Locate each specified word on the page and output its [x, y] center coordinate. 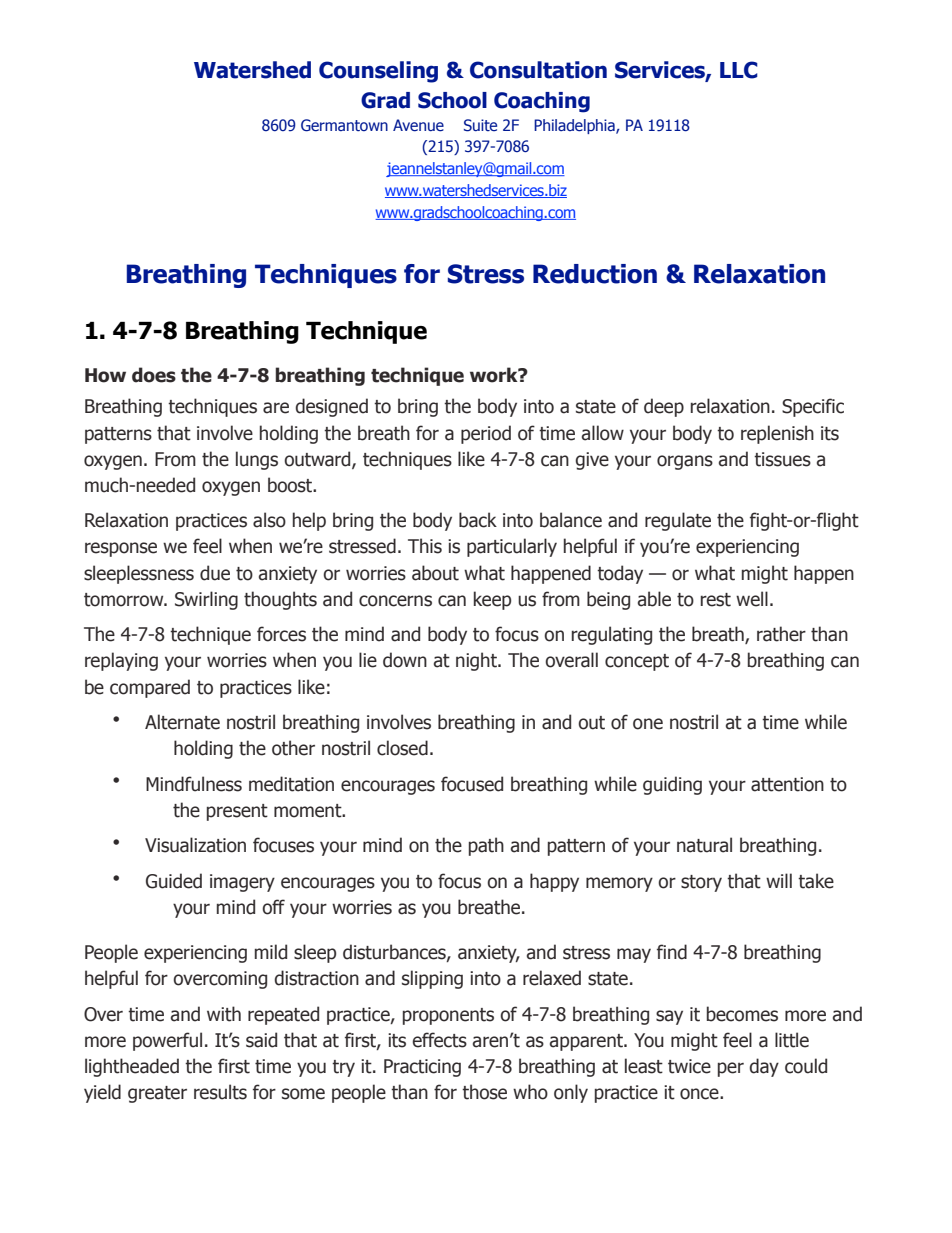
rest [716, 600]
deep [664, 407]
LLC [739, 70]
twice [689, 1066]
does [154, 375]
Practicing [422, 1068]
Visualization [195, 845]
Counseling [378, 72]
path [486, 846]
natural [704, 845]
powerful [167, 1041]
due [215, 573]
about [435, 573]
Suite [480, 125]
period [486, 434]
